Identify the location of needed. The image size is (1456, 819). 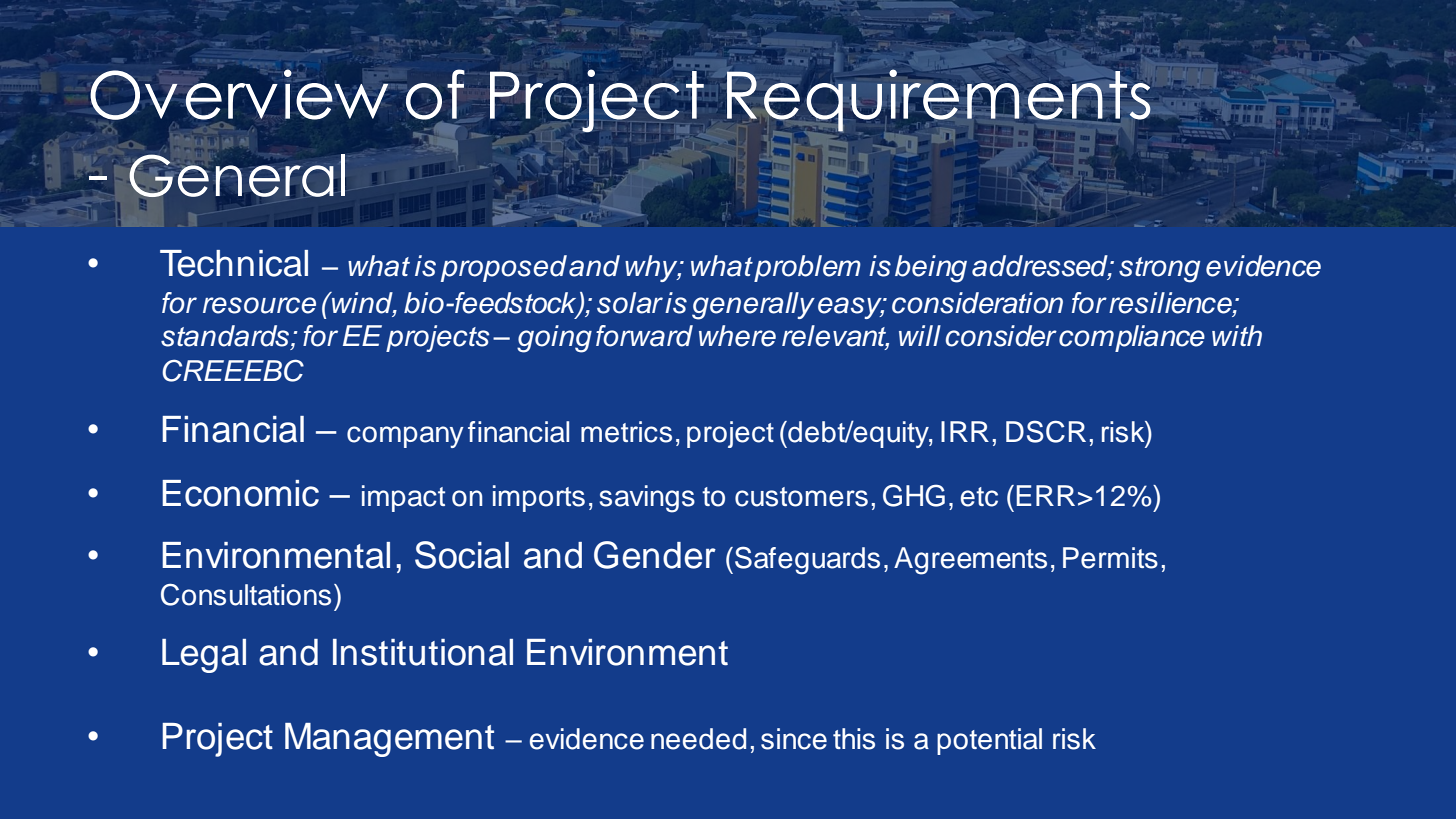
(698, 739).
